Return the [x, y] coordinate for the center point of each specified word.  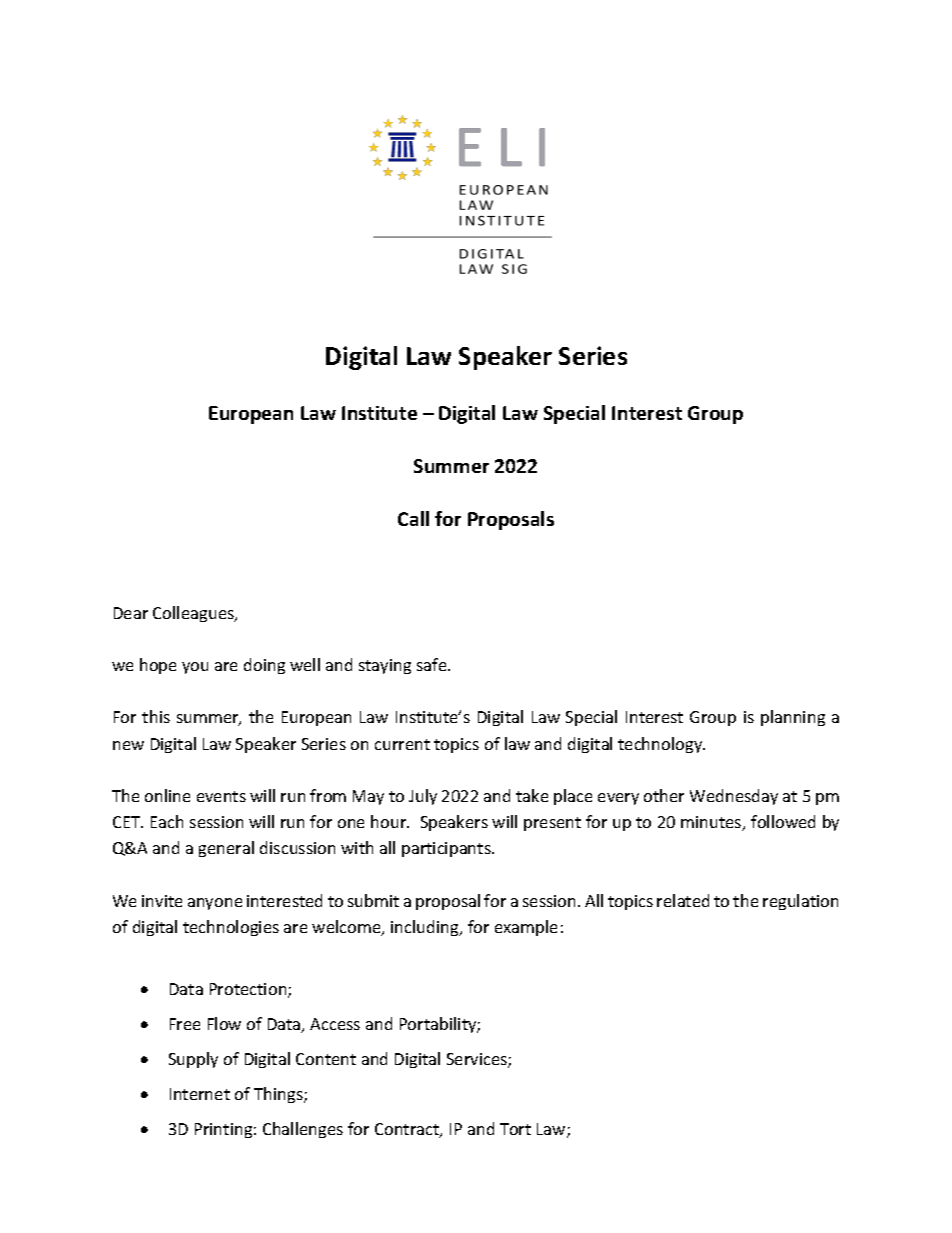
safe [433, 664]
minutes [712, 823]
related [683, 900]
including [426, 928]
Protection [249, 990]
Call [413, 518]
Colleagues [194, 614]
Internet [200, 1094]
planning [793, 718]
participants [447, 849]
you [195, 668]
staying [385, 666]
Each [167, 821]
